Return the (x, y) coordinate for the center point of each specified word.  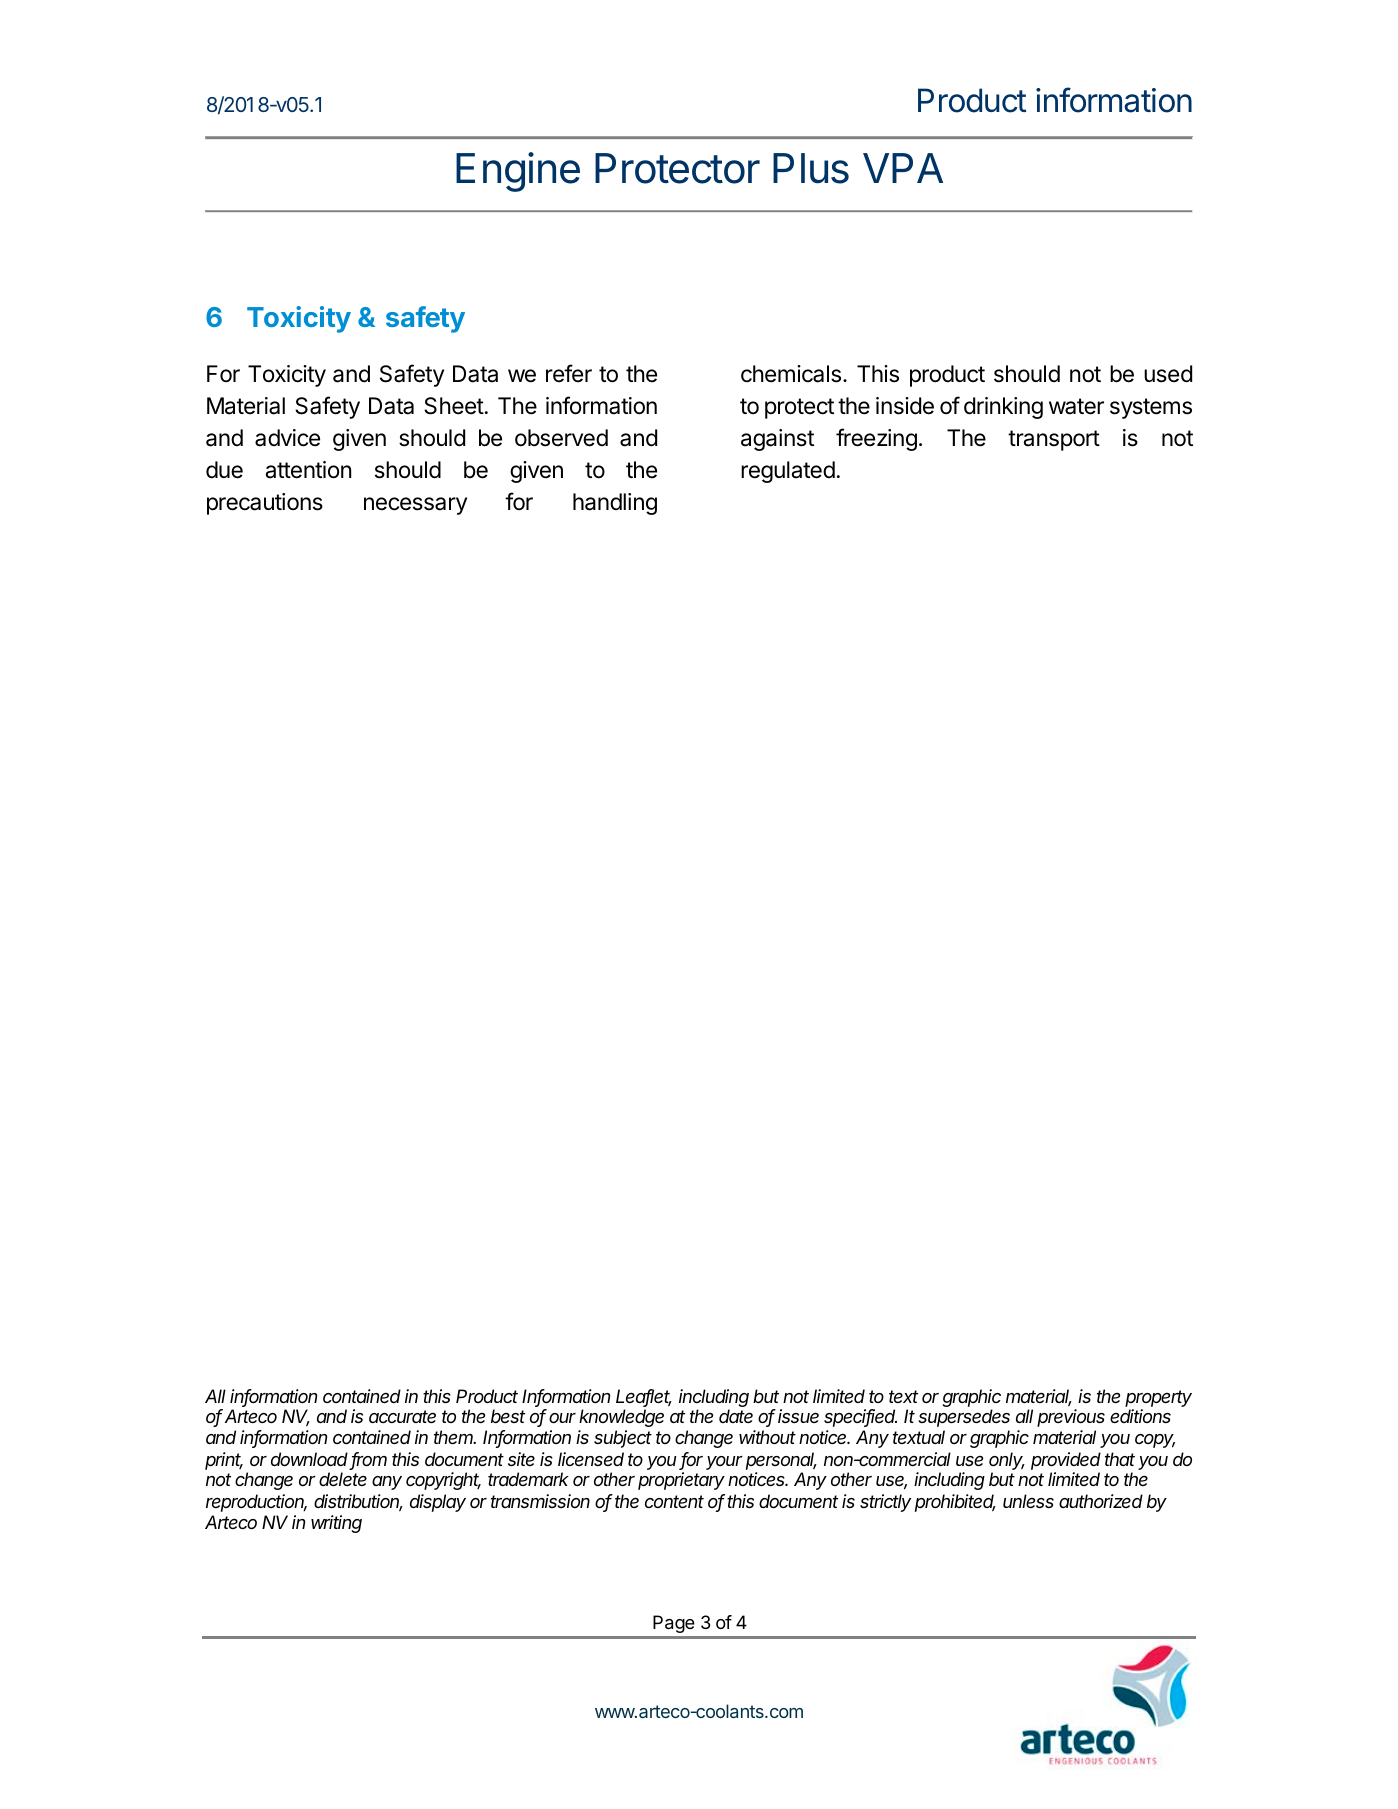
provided (1066, 1461)
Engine (518, 172)
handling (615, 504)
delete (343, 1479)
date (736, 1416)
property (1158, 1398)
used (1168, 374)
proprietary (681, 1481)
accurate (402, 1416)
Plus (811, 168)
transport (1054, 440)
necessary (415, 506)
